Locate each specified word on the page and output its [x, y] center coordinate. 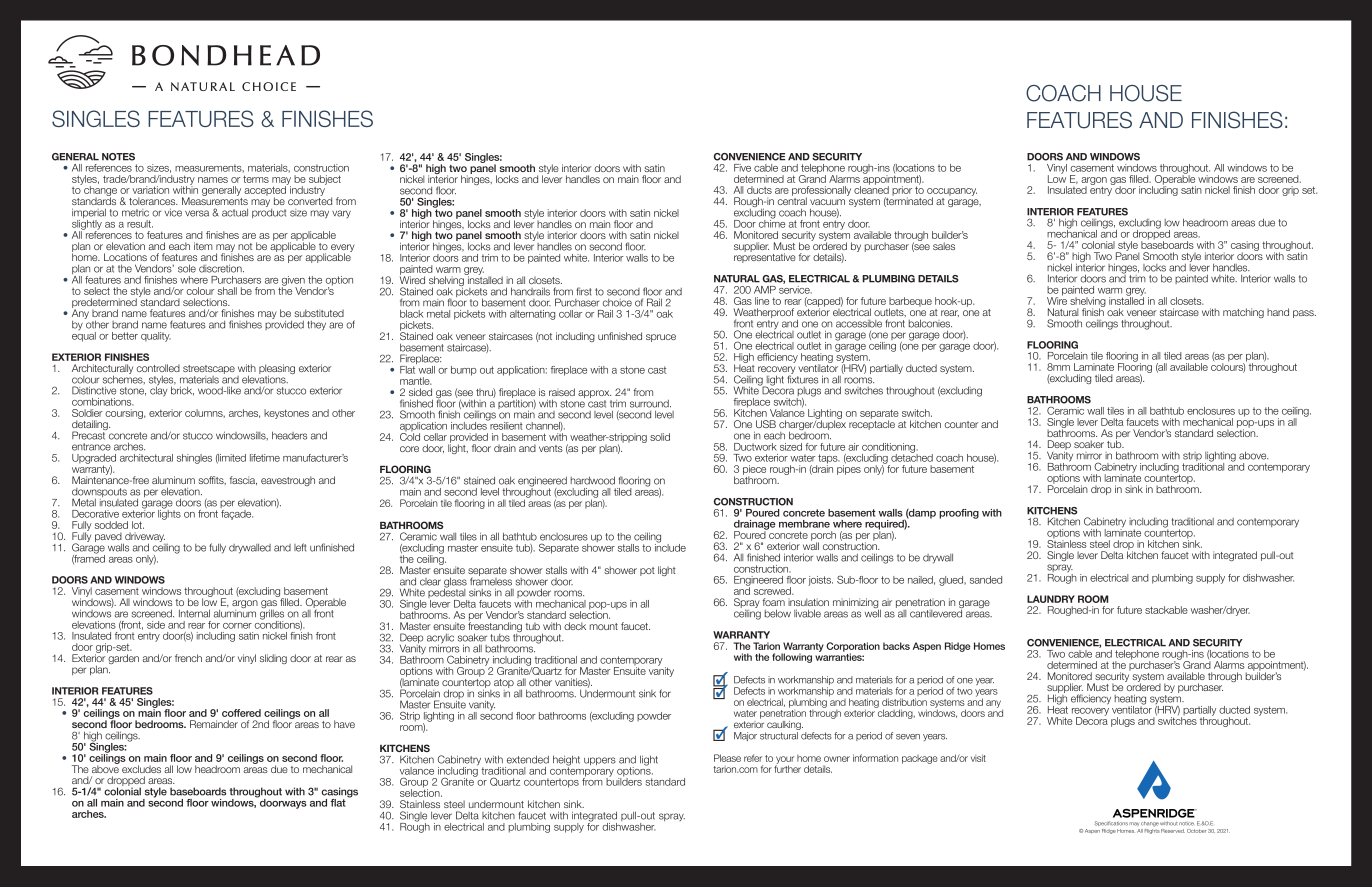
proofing [959, 514]
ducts [759, 190]
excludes [141, 769]
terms [256, 179]
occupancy [952, 193]
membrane [804, 524]
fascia [243, 480]
